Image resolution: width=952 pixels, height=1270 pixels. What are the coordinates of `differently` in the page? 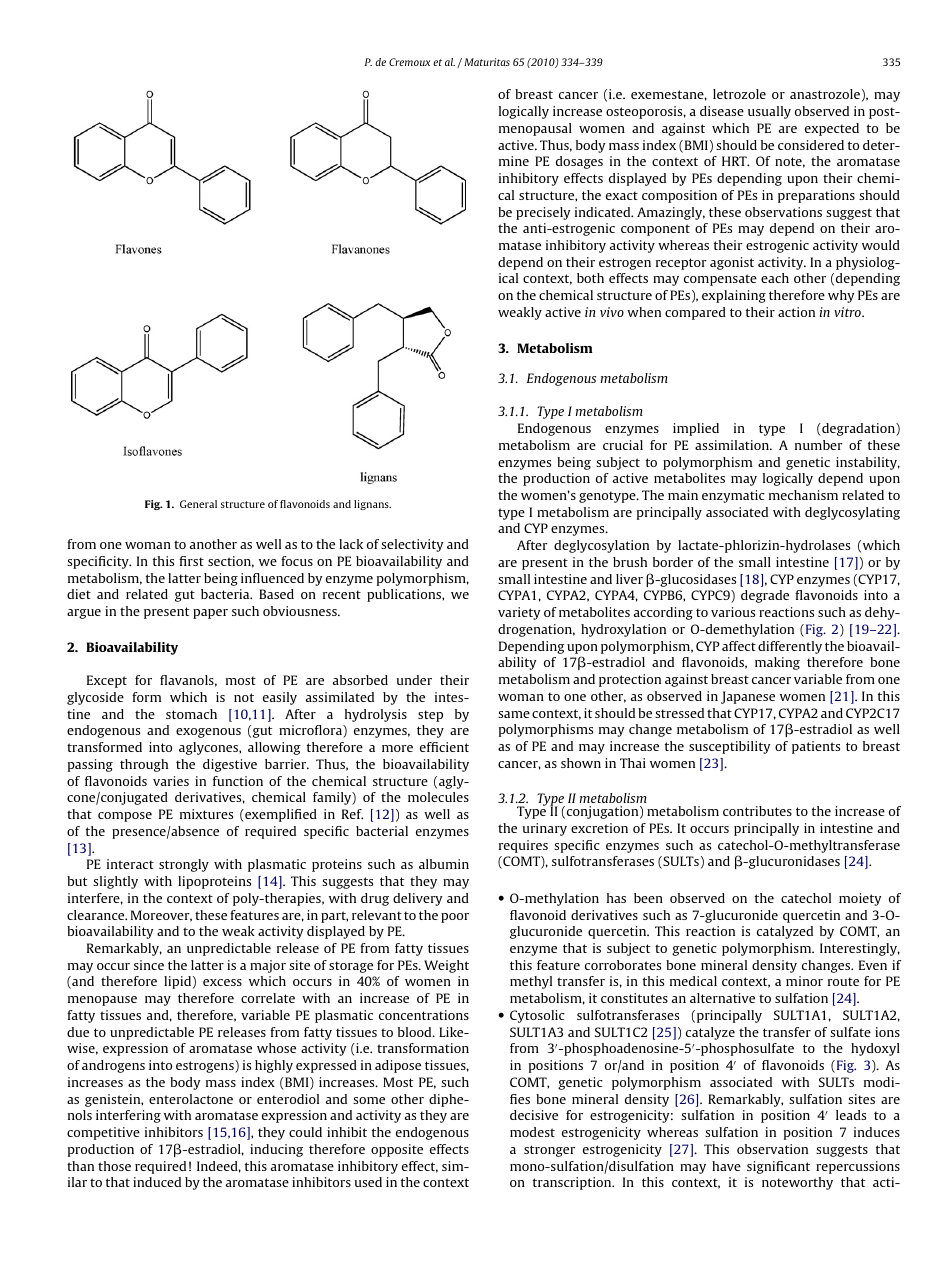 It's located at (790, 647).
